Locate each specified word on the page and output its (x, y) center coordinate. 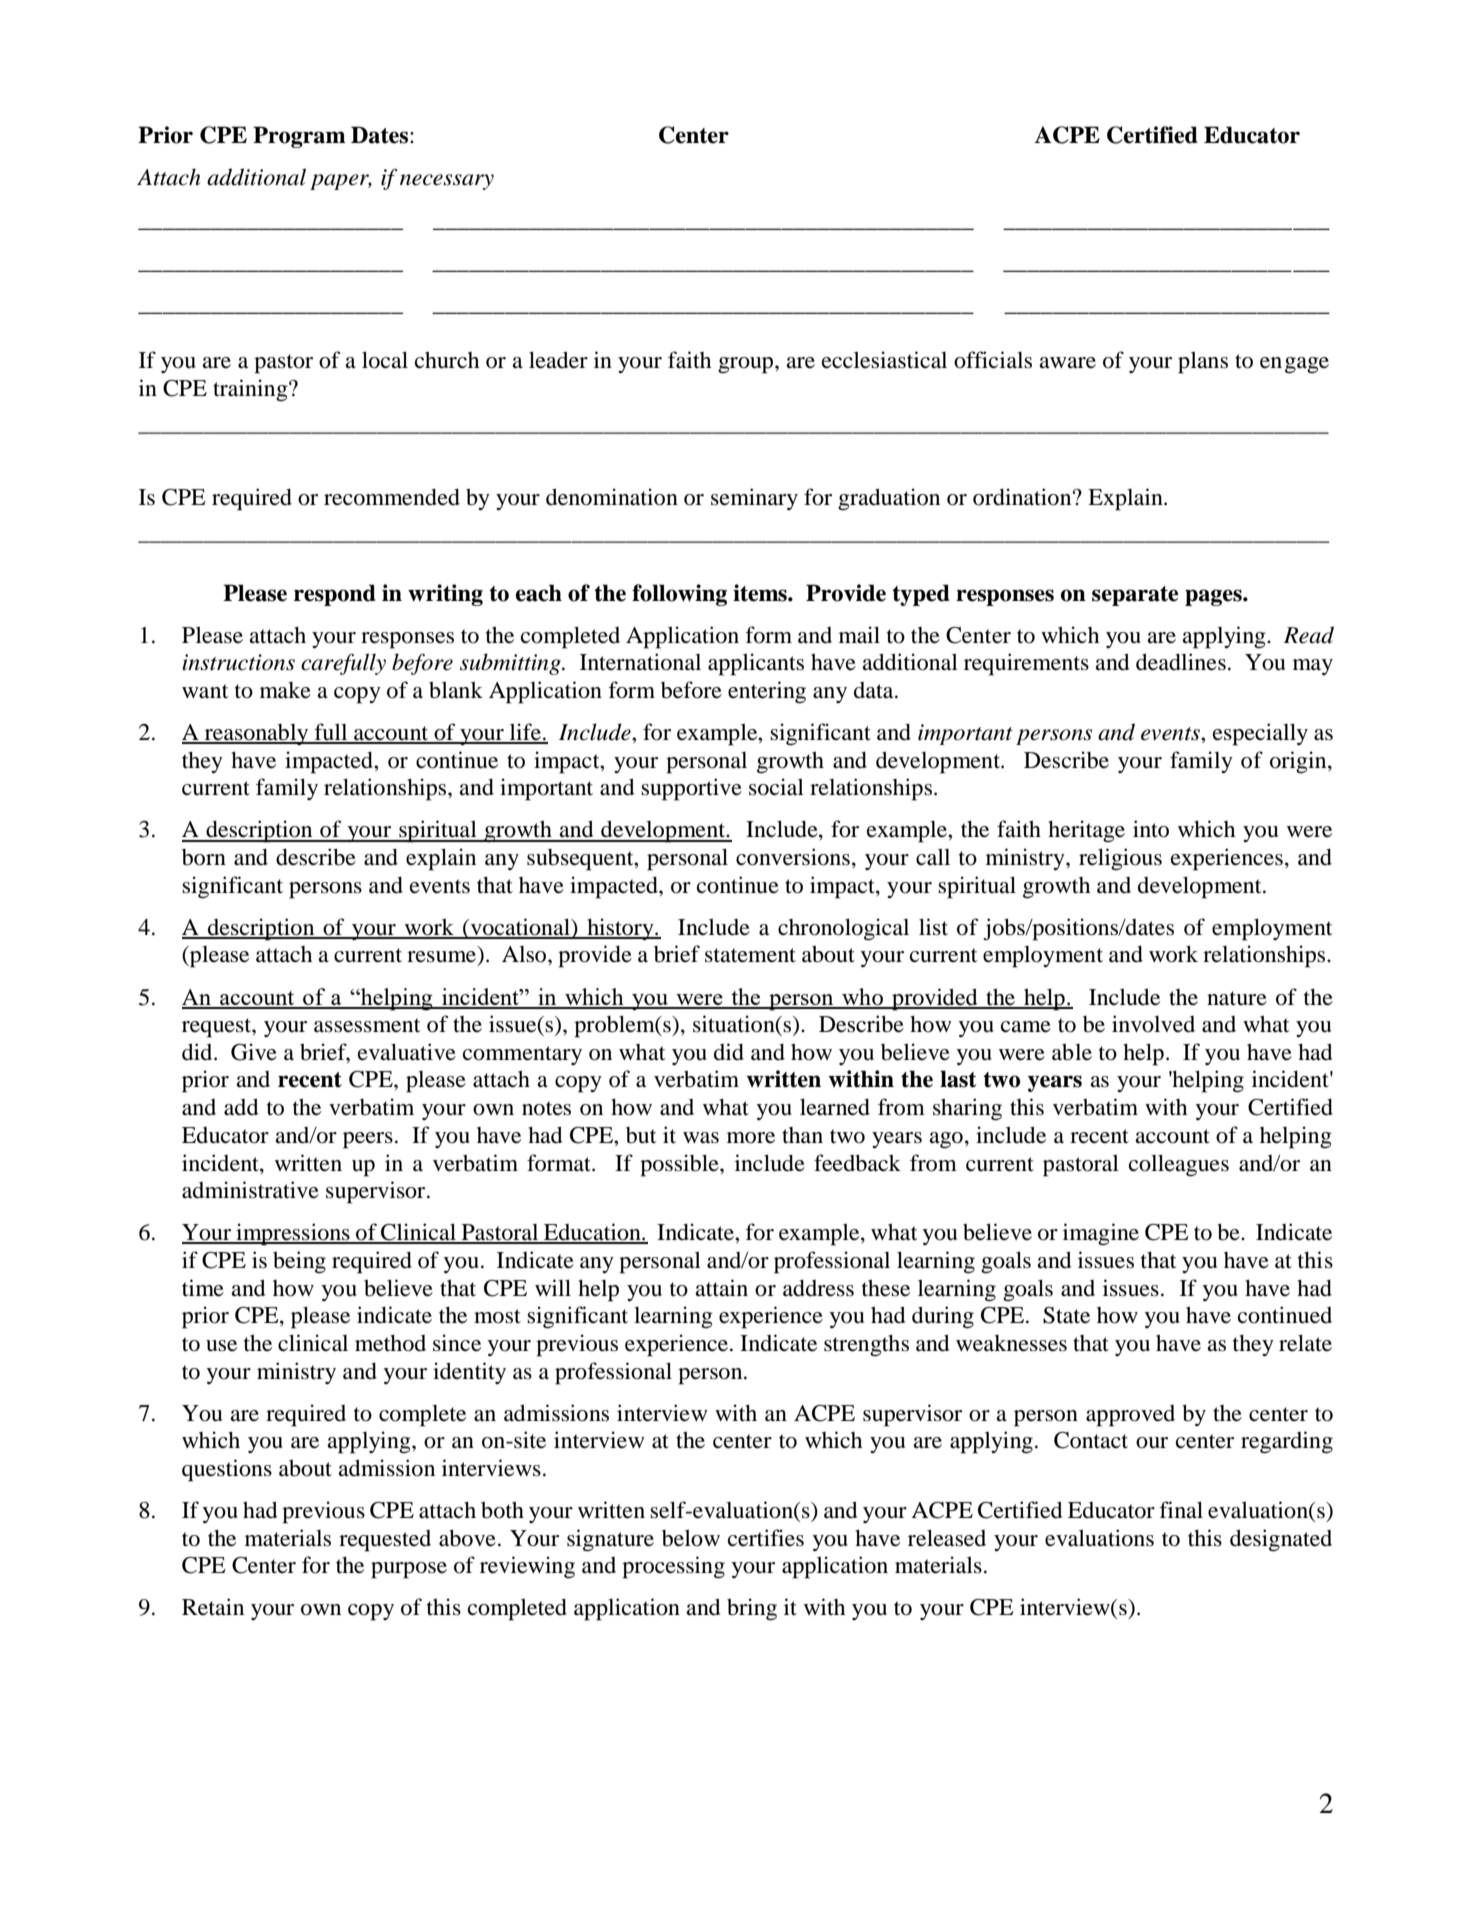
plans (1203, 362)
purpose (409, 1570)
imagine (1101, 1234)
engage (1294, 365)
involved (1153, 1024)
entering (767, 692)
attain (721, 1288)
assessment (367, 1025)
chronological (843, 929)
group (747, 365)
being (299, 1262)
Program (299, 137)
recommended (392, 497)
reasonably (256, 734)
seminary (754, 499)
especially (1260, 734)
